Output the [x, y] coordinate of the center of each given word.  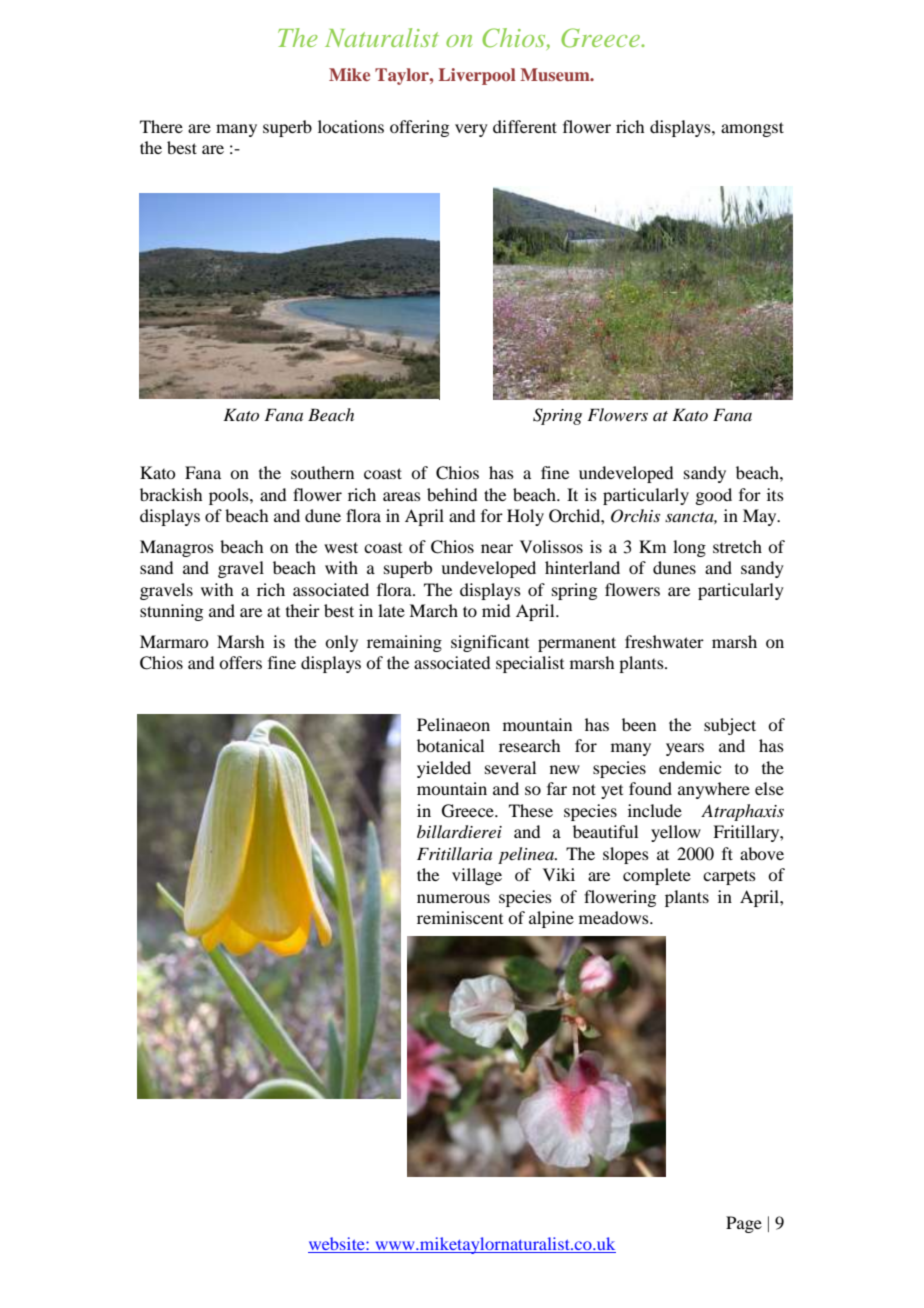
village [477, 876]
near [497, 548]
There [161, 126]
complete [657, 876]
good [713, 496]
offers [240, 662]
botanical [450, 745]
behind [452, 494]
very [471, 130]
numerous [453, 898]
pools [230, 496]
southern [322, 472]
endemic [690, 767]
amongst [752, 129]
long [689, 548]
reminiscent [460, 917]
